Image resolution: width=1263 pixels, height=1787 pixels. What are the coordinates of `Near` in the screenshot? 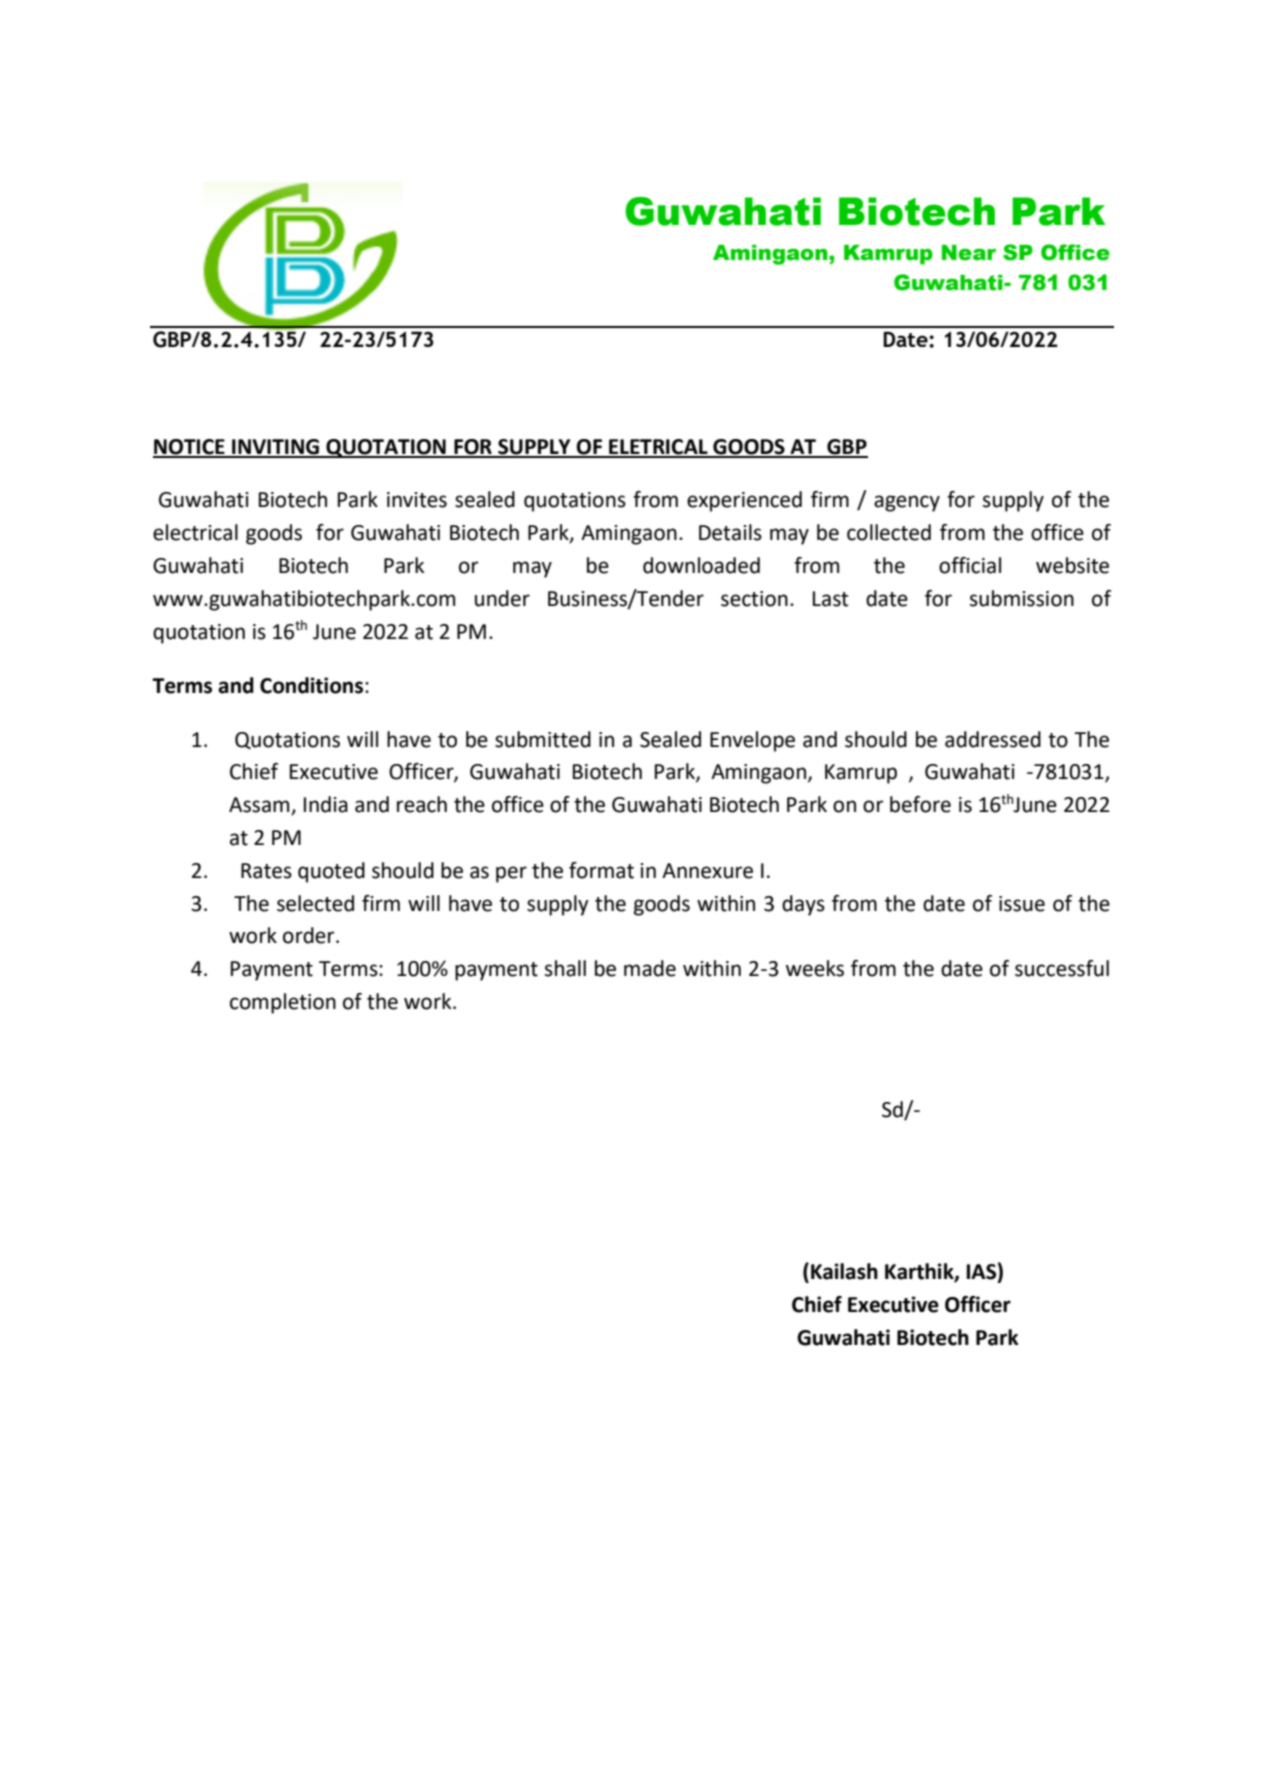 It's located at (969, 253).
